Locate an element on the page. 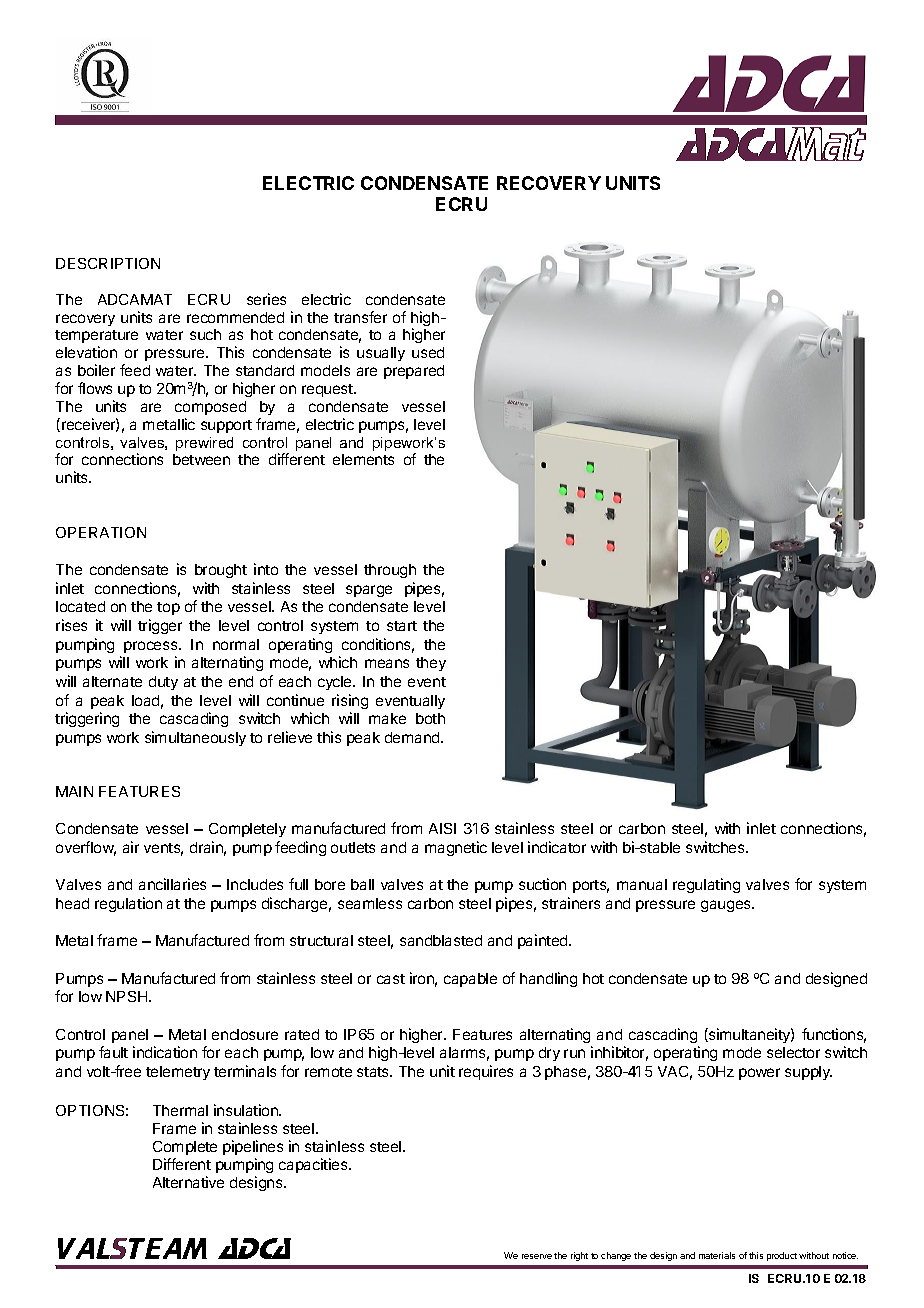 Image resolution: width=924 pixels, height=1308 pixels. start is located at coordinates (402, 626).
